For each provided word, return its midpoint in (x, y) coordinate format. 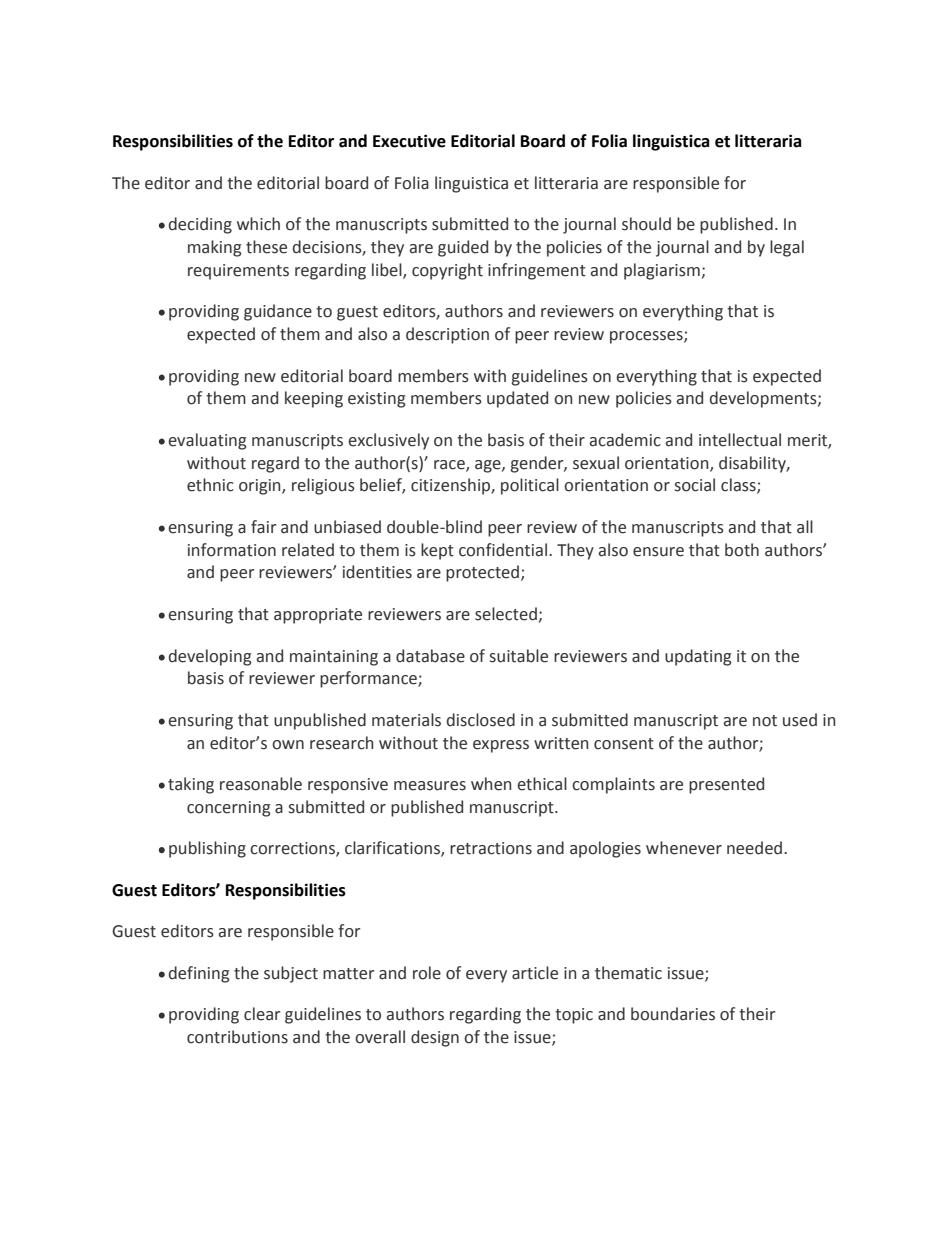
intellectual (740, 440)
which (258, 224)
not (765, 721)
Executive (409, 141)
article (535, 973)
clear (262, 1014)
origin (261, 487)
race (450, 465)
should (646, 224)
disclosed (481, 720)
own (288, 745)
